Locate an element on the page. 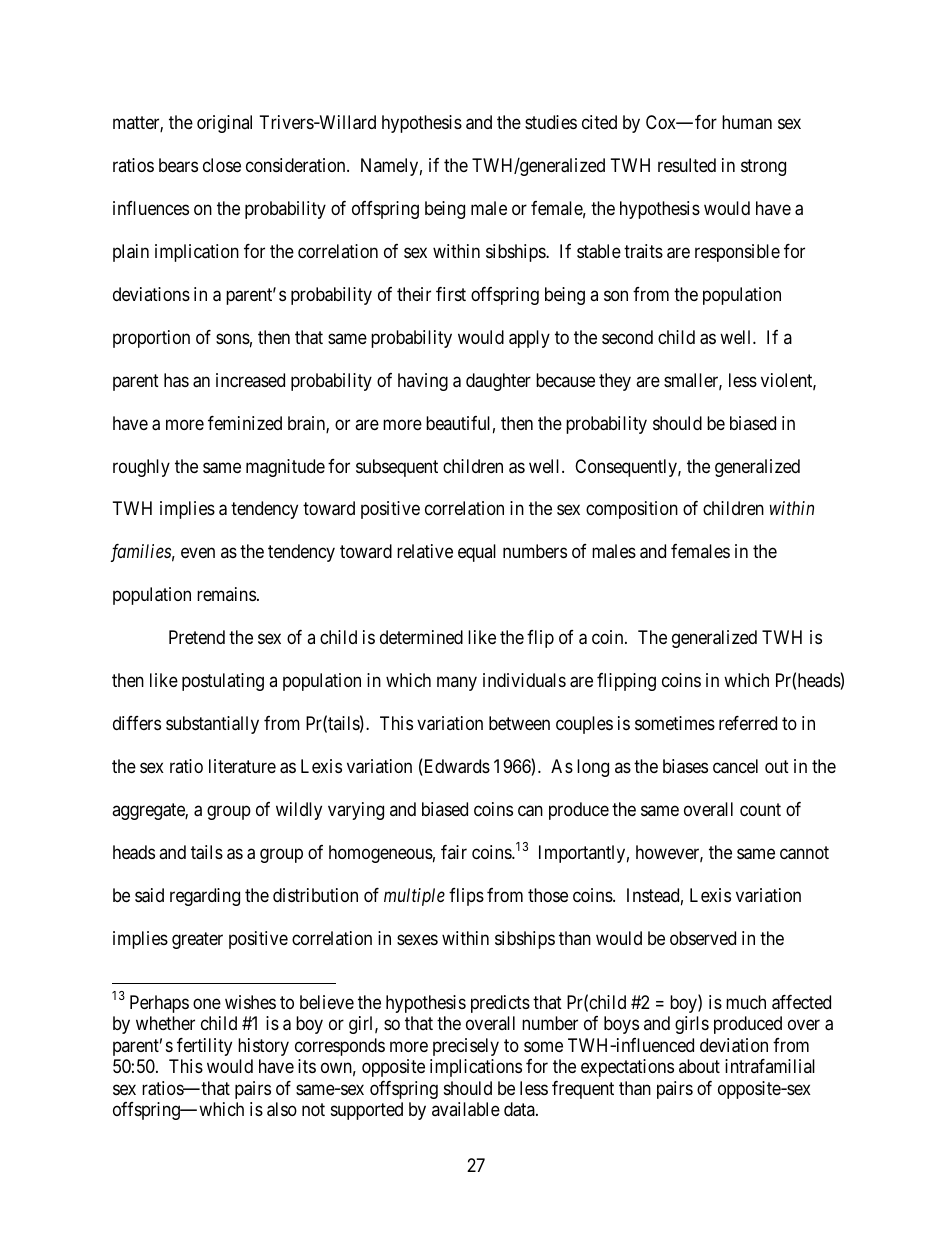 This document has height=1233, width=952. composition is located at coordinates (632, 510).
